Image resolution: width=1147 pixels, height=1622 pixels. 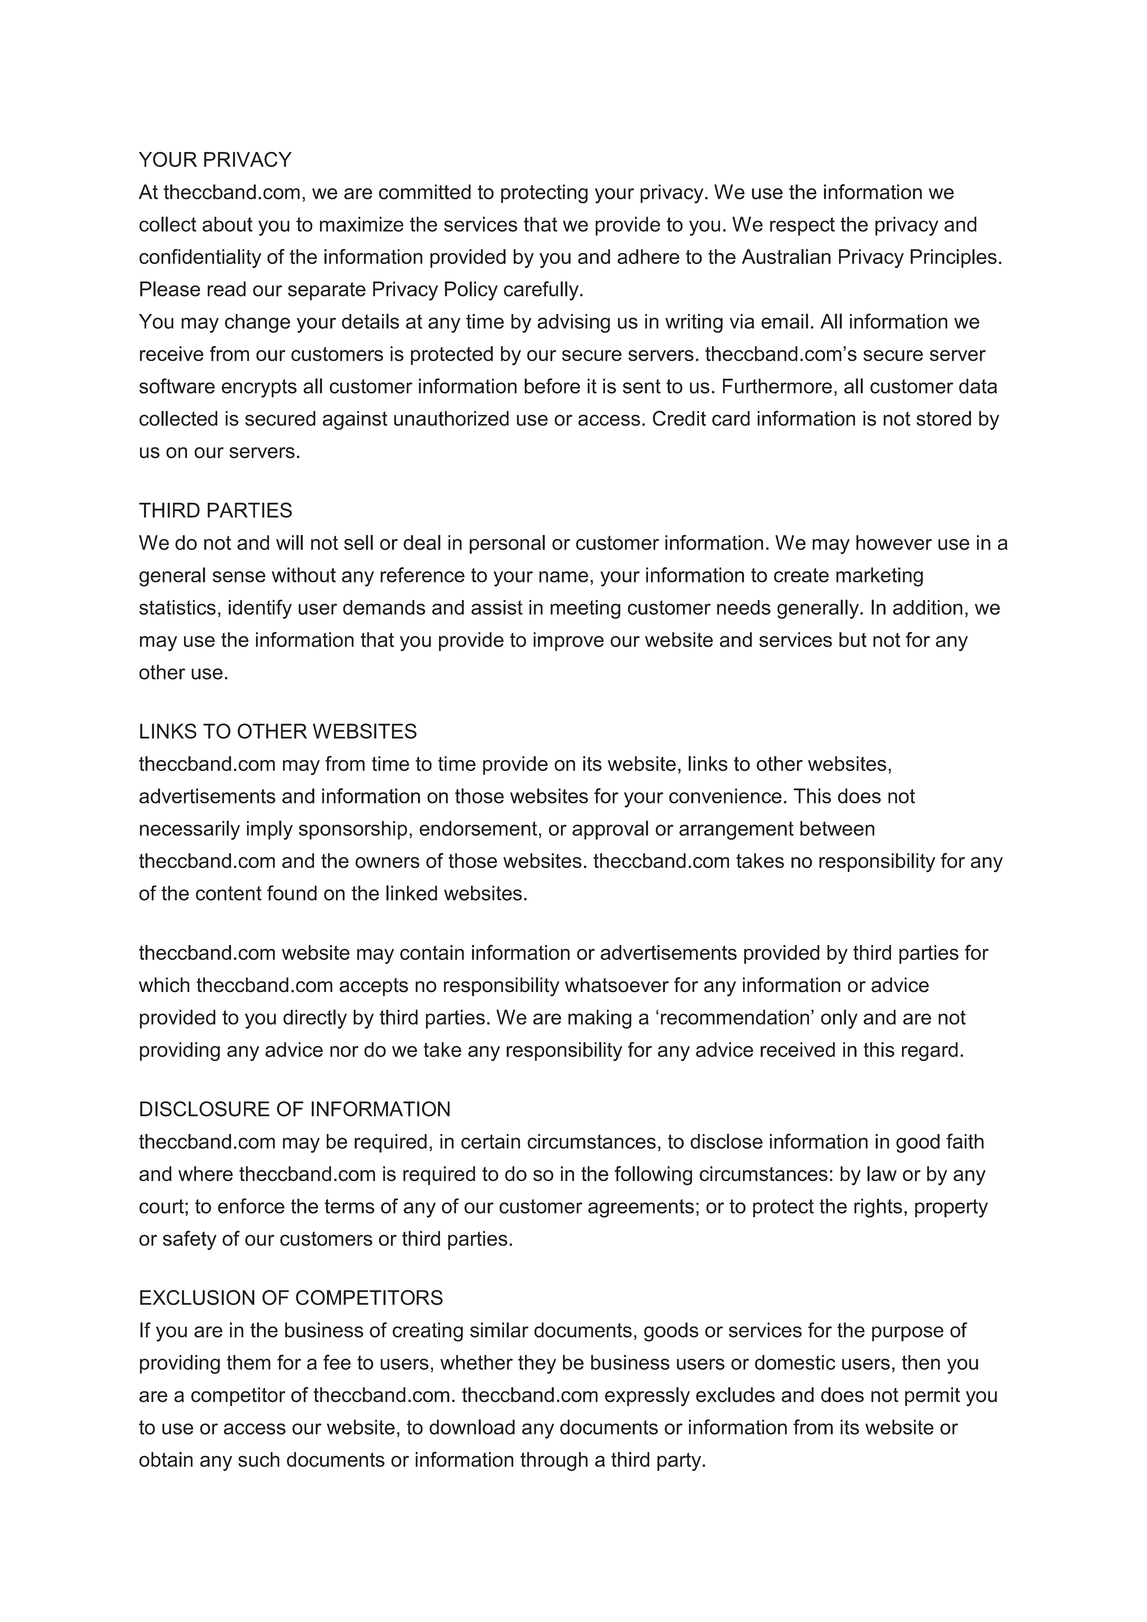 I want to click on between, so click(x=837, y=828).
